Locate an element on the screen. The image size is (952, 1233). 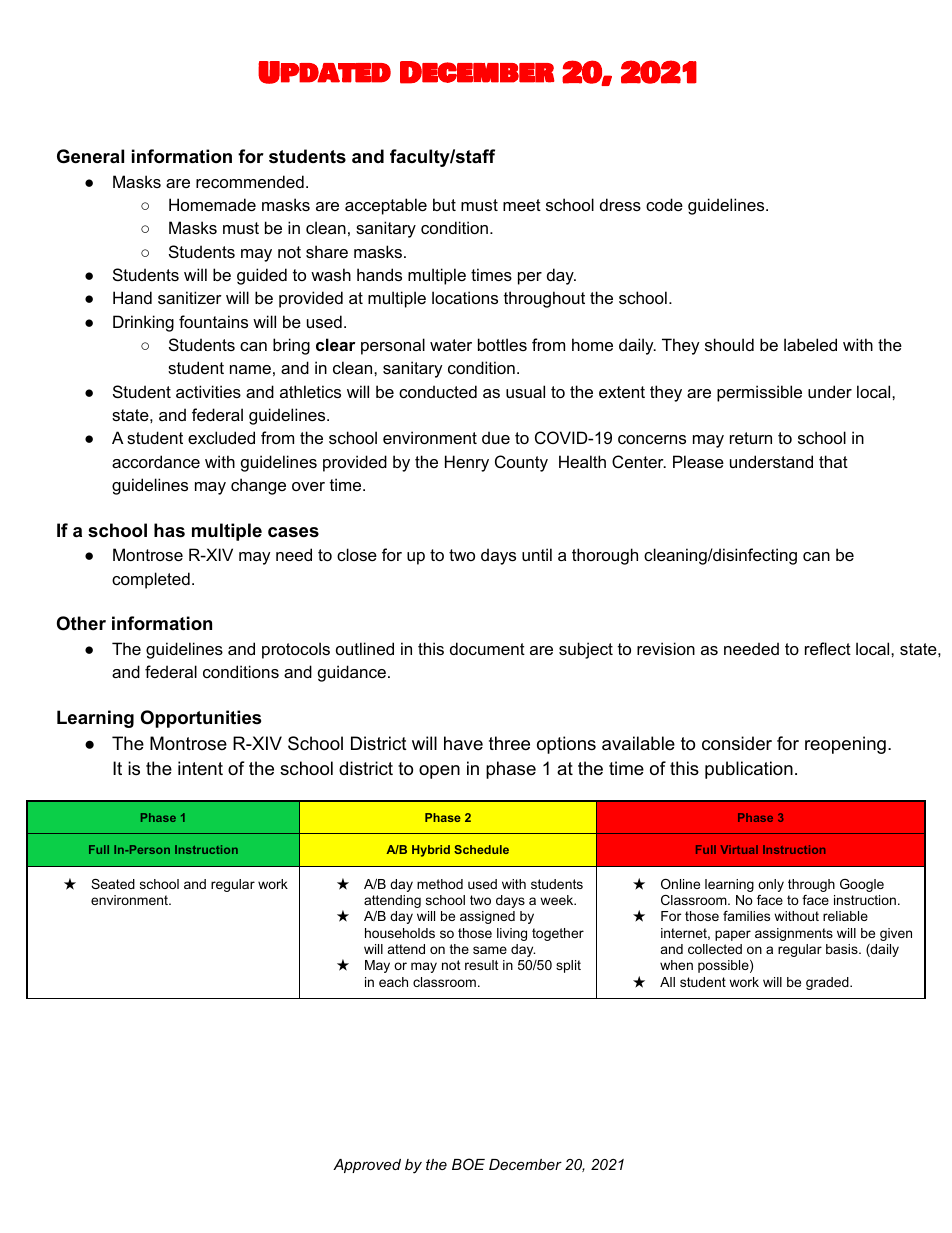
document is located at coordinates (487, 648).
